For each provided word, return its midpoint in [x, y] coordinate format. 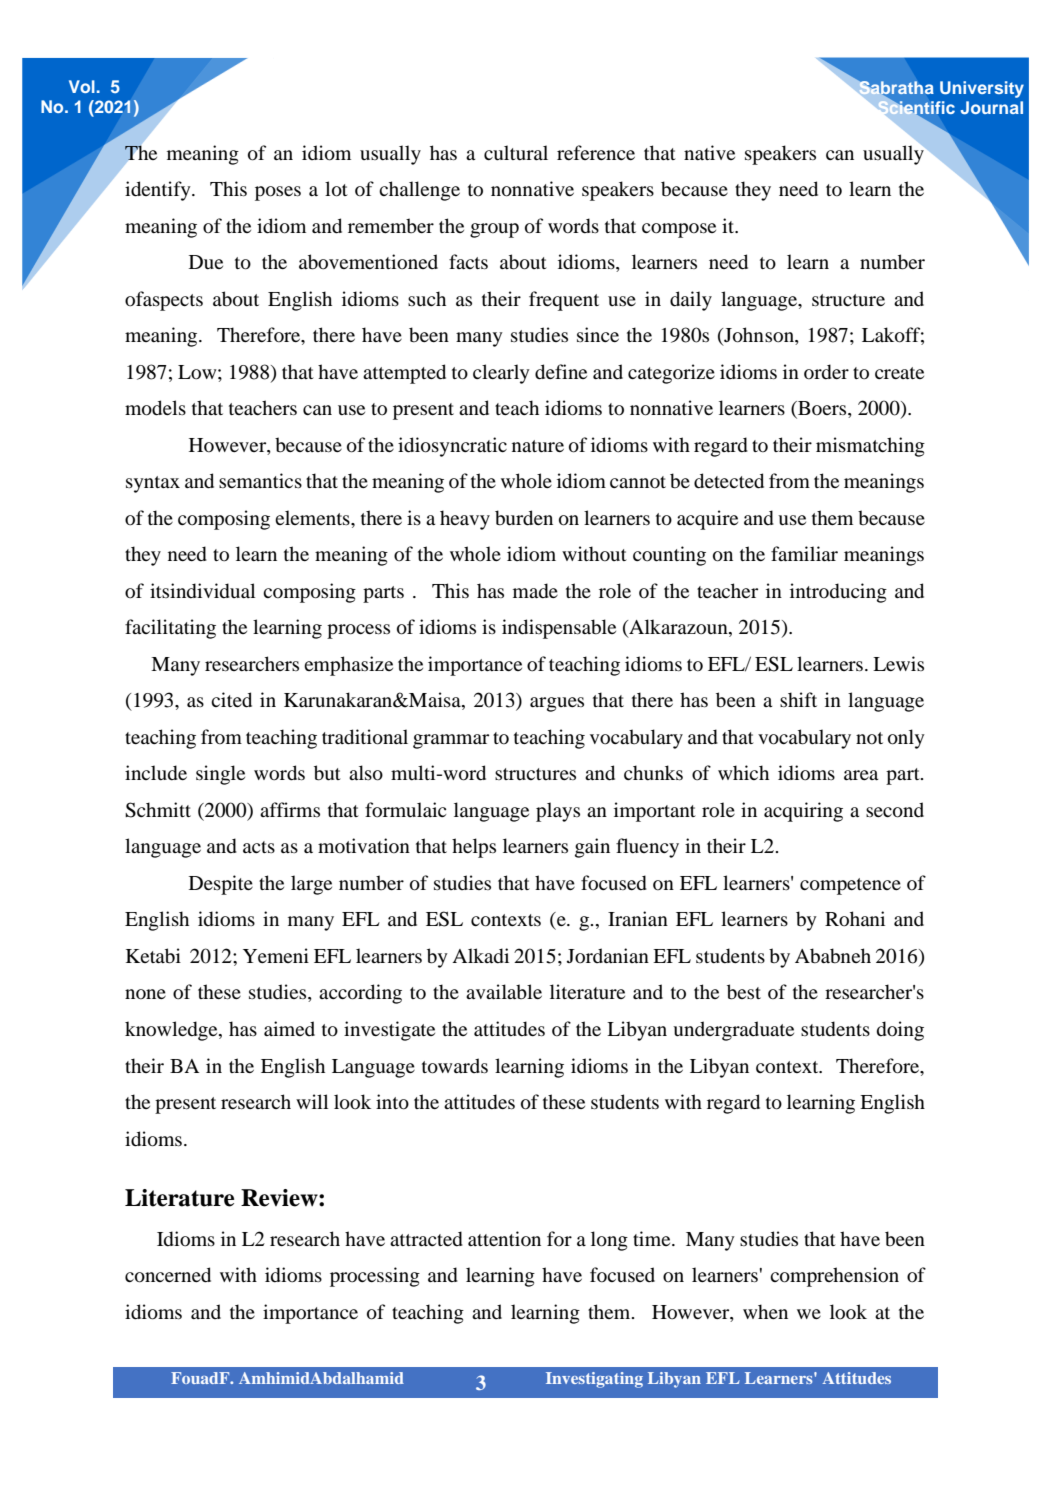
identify [159, 191]
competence [850, 886]
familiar [804, 553]
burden [524, 518]
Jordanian [608, 956]
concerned [168, 1275]
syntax [153, 484]
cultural [516, 153]
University [982, 89]
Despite [221, 885]
